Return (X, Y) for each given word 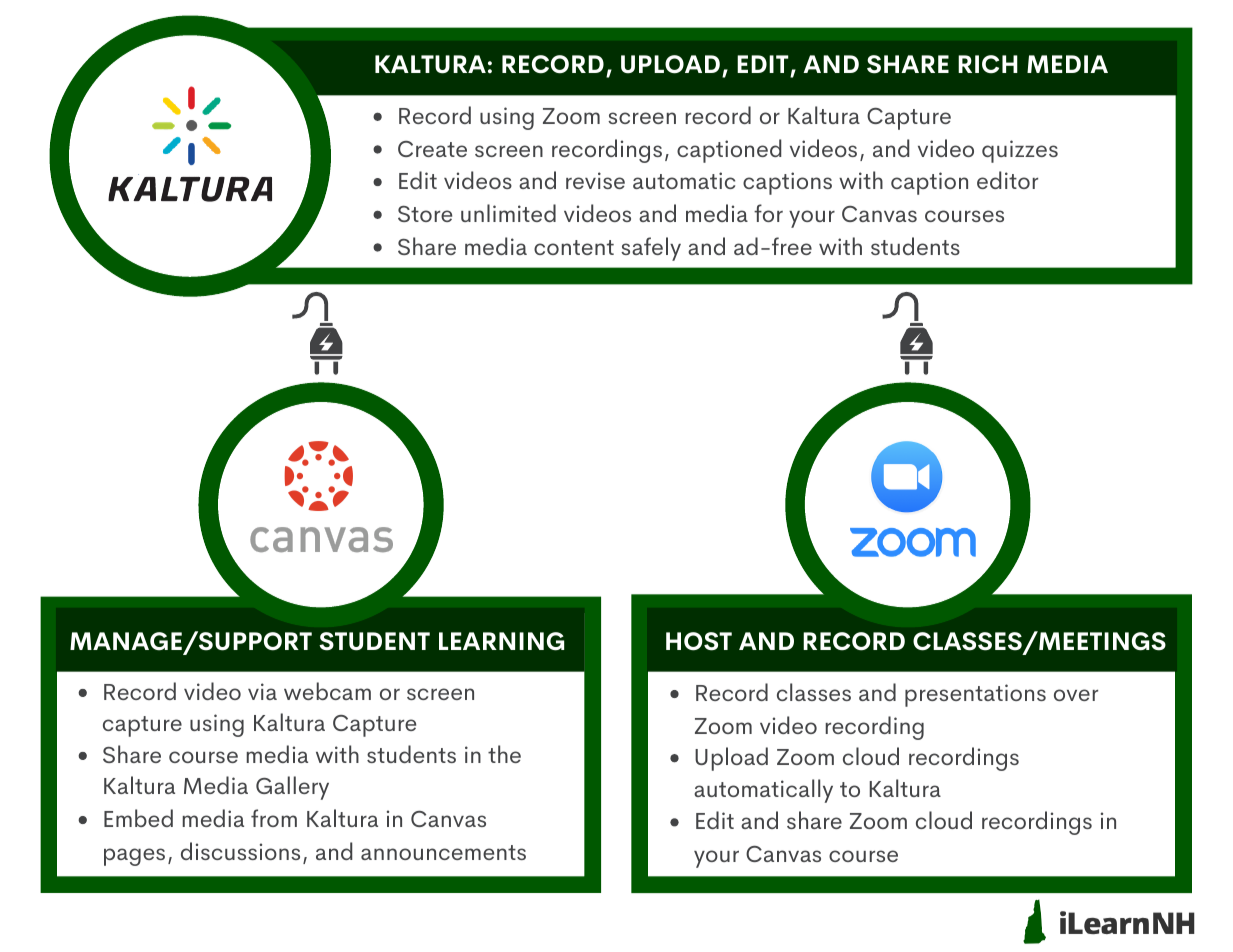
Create (432, 149)
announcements (443, 852)
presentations (975, 695)
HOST (699, 641)
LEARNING (501, 641)
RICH (988, 64)
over (1076, 695)
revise (595, 180)
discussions (240, 851)
